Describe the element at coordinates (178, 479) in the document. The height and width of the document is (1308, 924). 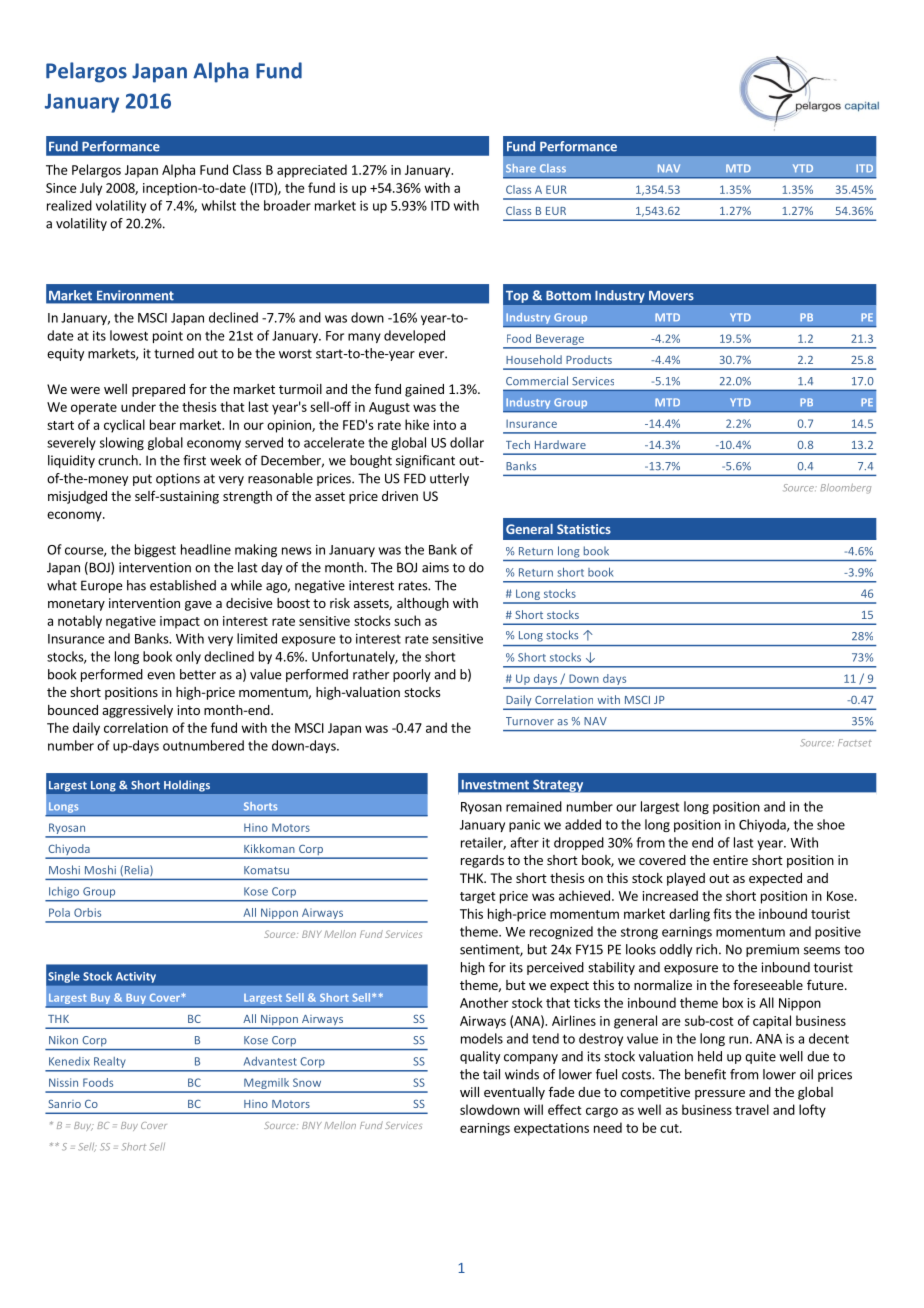
I see `options` at that location.
